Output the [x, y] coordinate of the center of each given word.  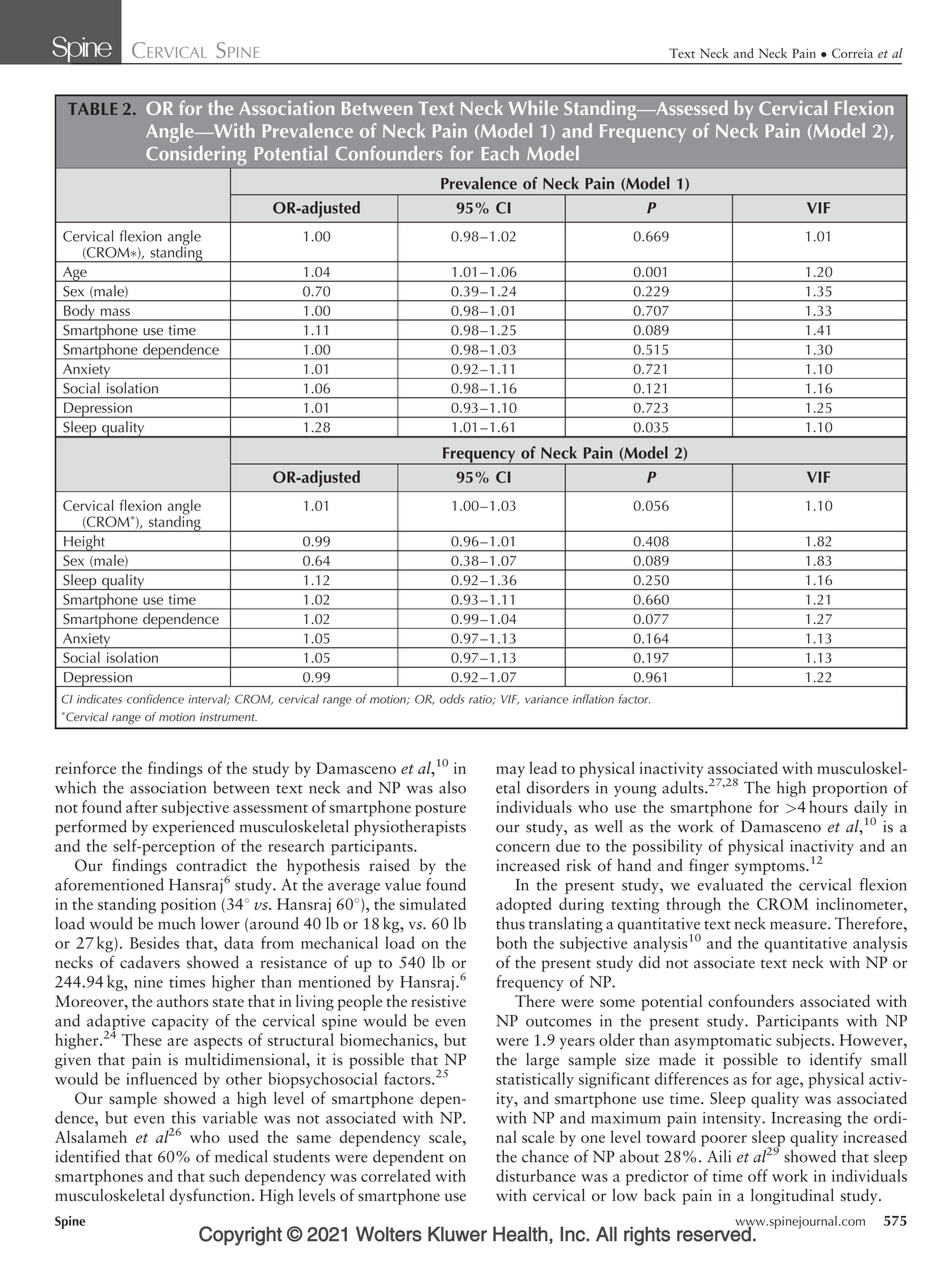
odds [452, 699]
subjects [803, 1041]
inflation [593, 699]
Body [79, 313]
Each [500, 153]
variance [546, 699]
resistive [438, 1001]
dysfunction [211, 1196]
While [533, 107]
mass [115, 312]
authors [183, 1001]
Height [84, 543]
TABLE [92, 109]
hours [828, 806]
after [142, 806]
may [510, 772]
